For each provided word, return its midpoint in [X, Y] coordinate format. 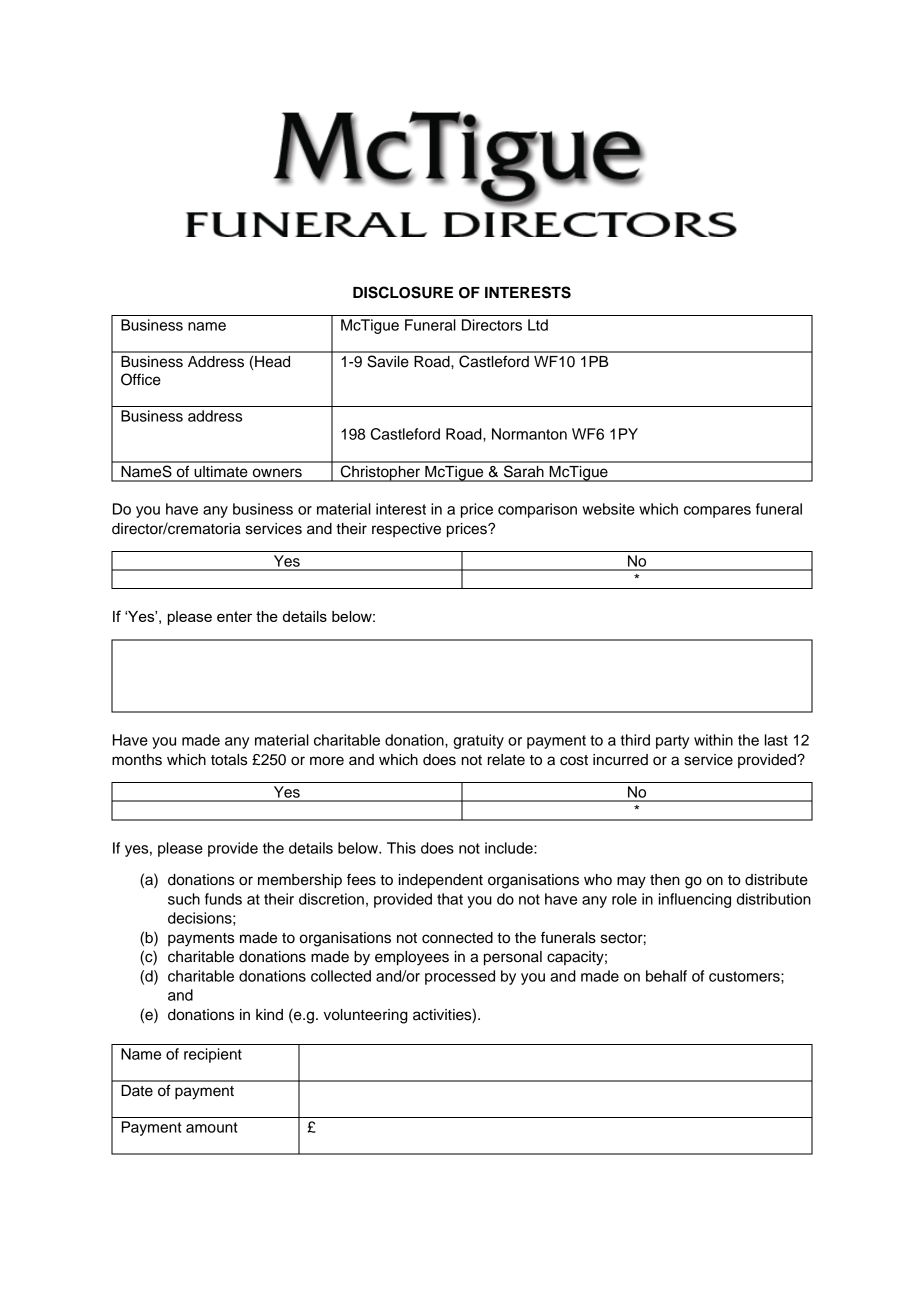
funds [223, 899]
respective [406, 530]
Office [141, 379]
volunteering [366, 1016]
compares [717, 512]
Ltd [538, 325]
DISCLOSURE [403, 292]
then [665, 880]
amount [212, 1127]
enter [234, 616]
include [510, 848]
